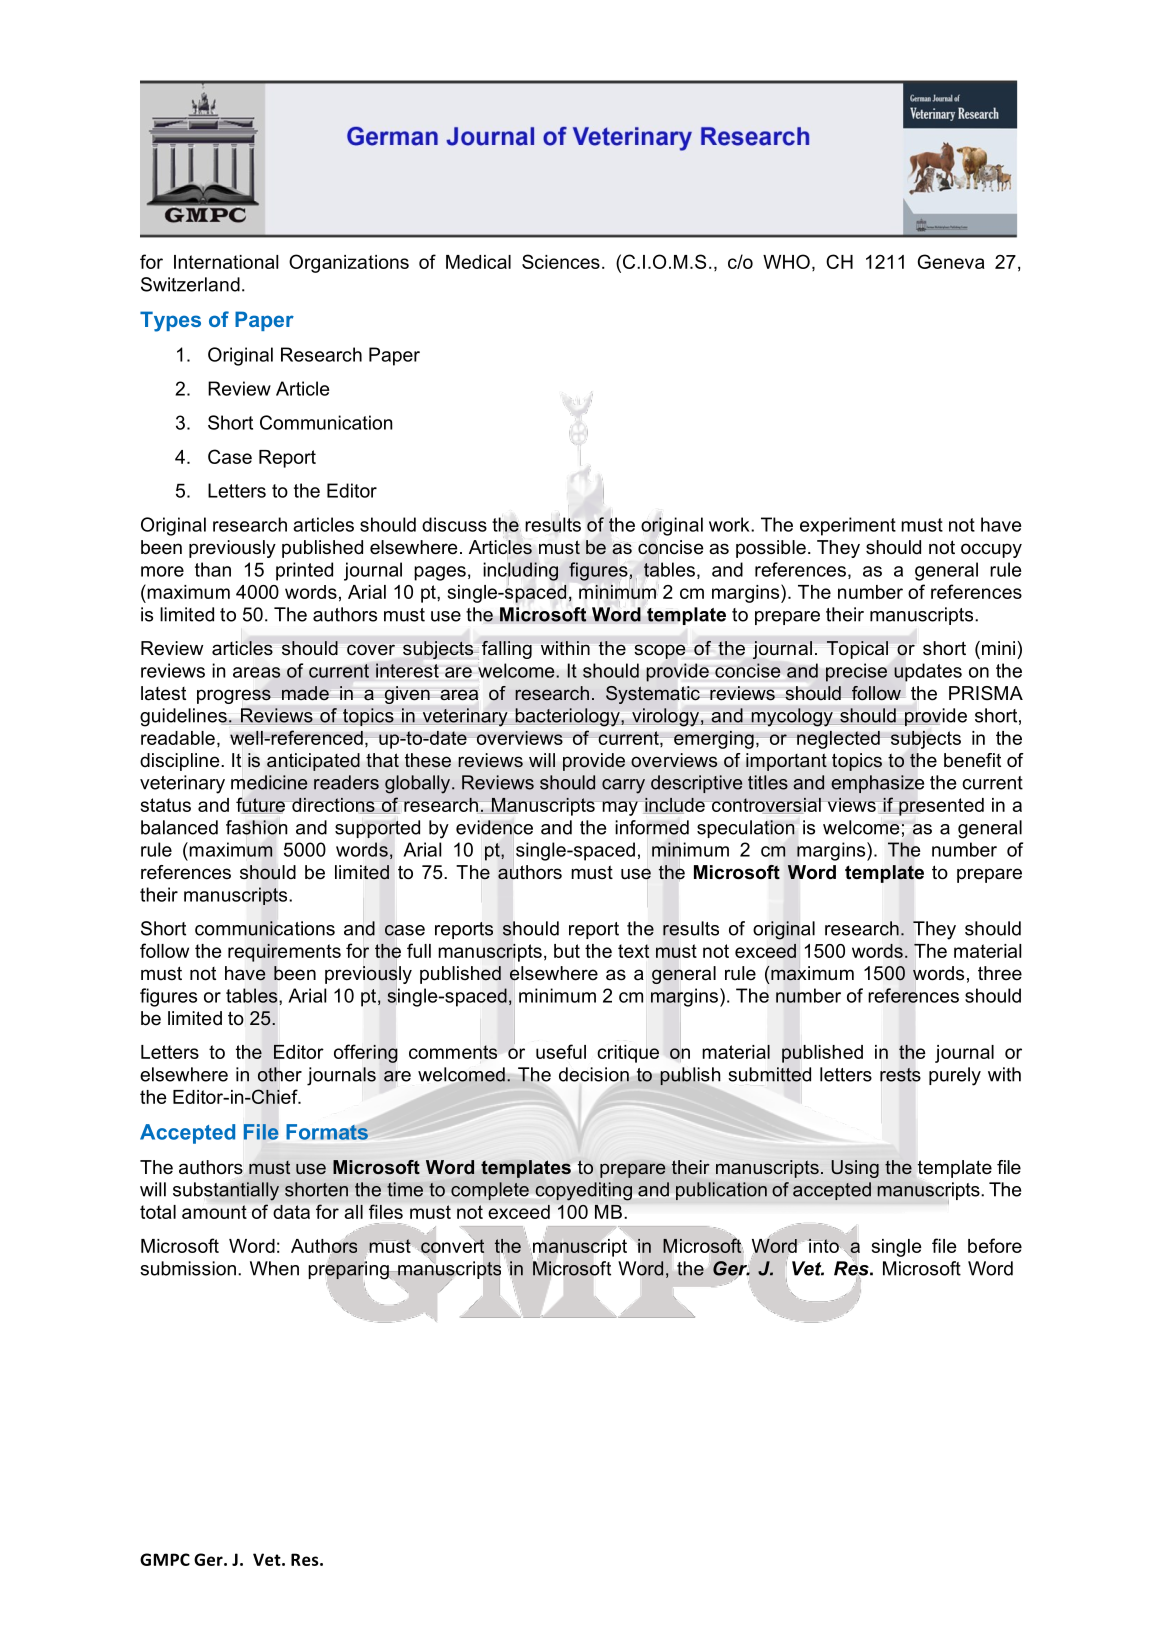 The width and height of the image is (1159, 1638). What do you see at coordinates (165, 1559) in the image?
I see `GMPC` at bounding box center [165, 1559].
